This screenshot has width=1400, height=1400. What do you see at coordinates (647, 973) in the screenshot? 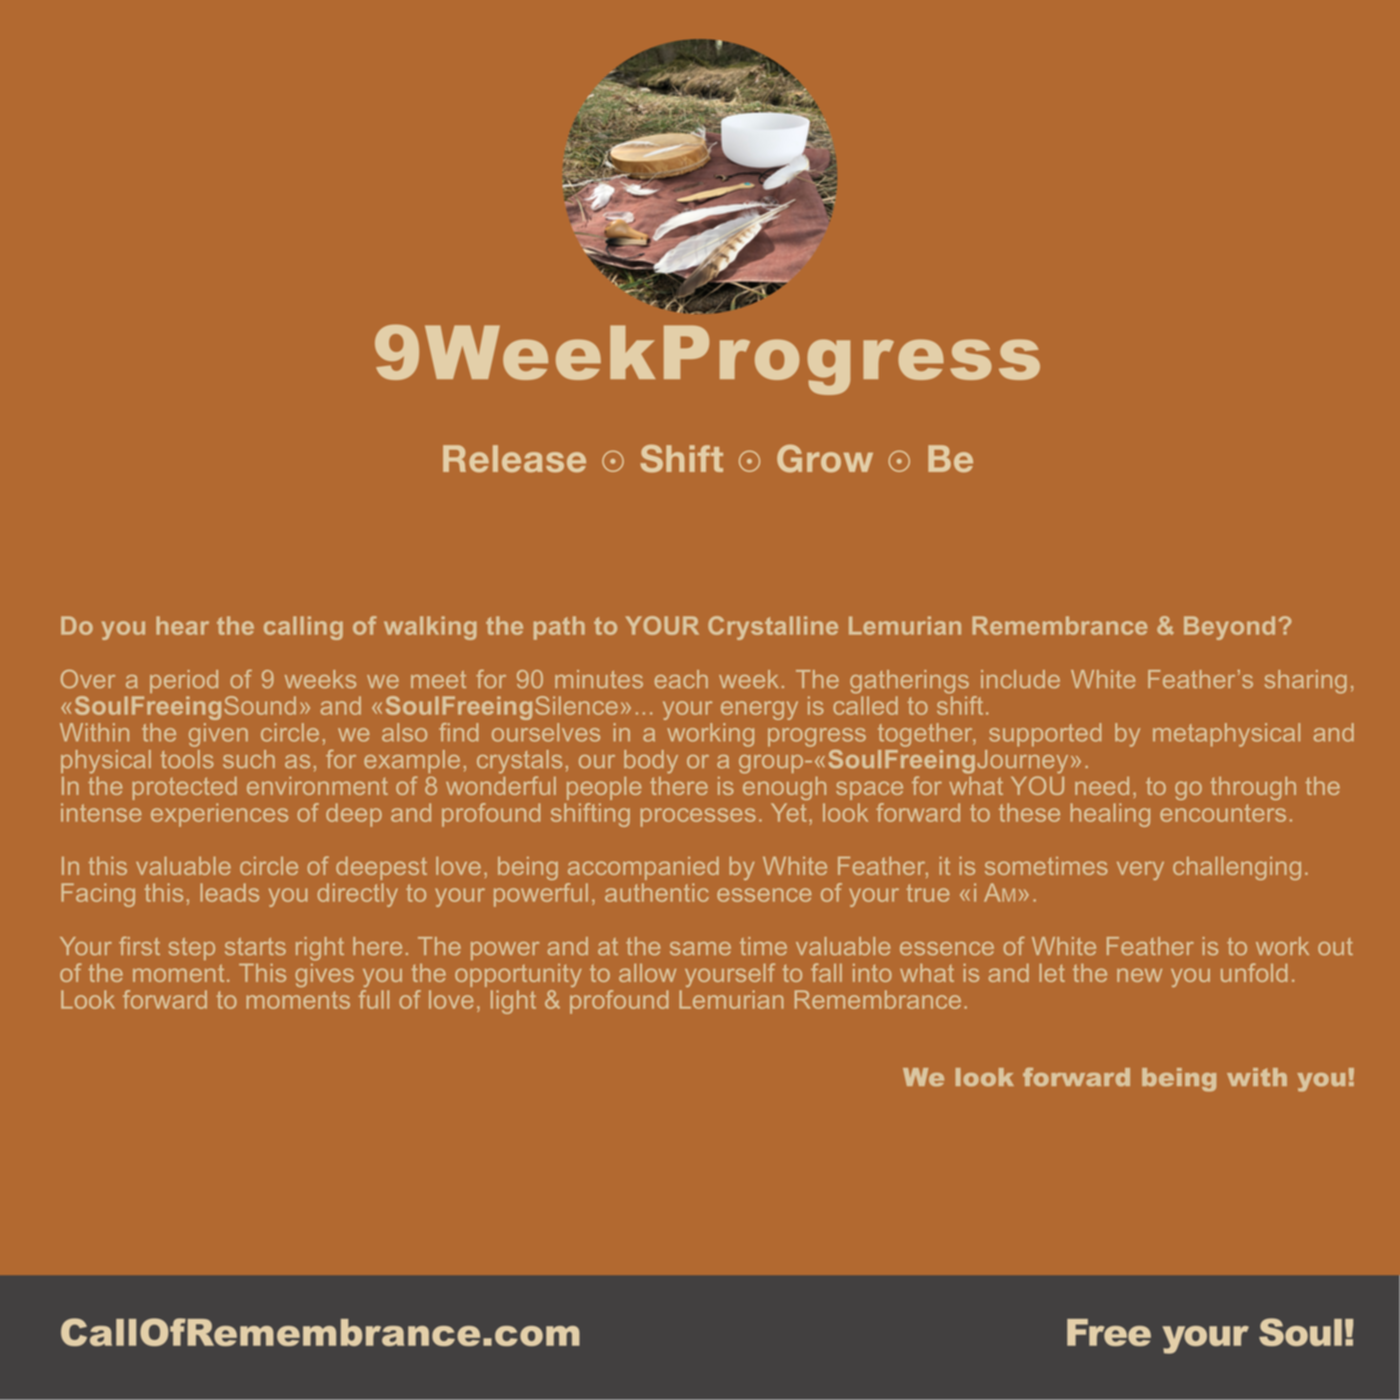
I see `allow` at bounding box center [647, 973].
